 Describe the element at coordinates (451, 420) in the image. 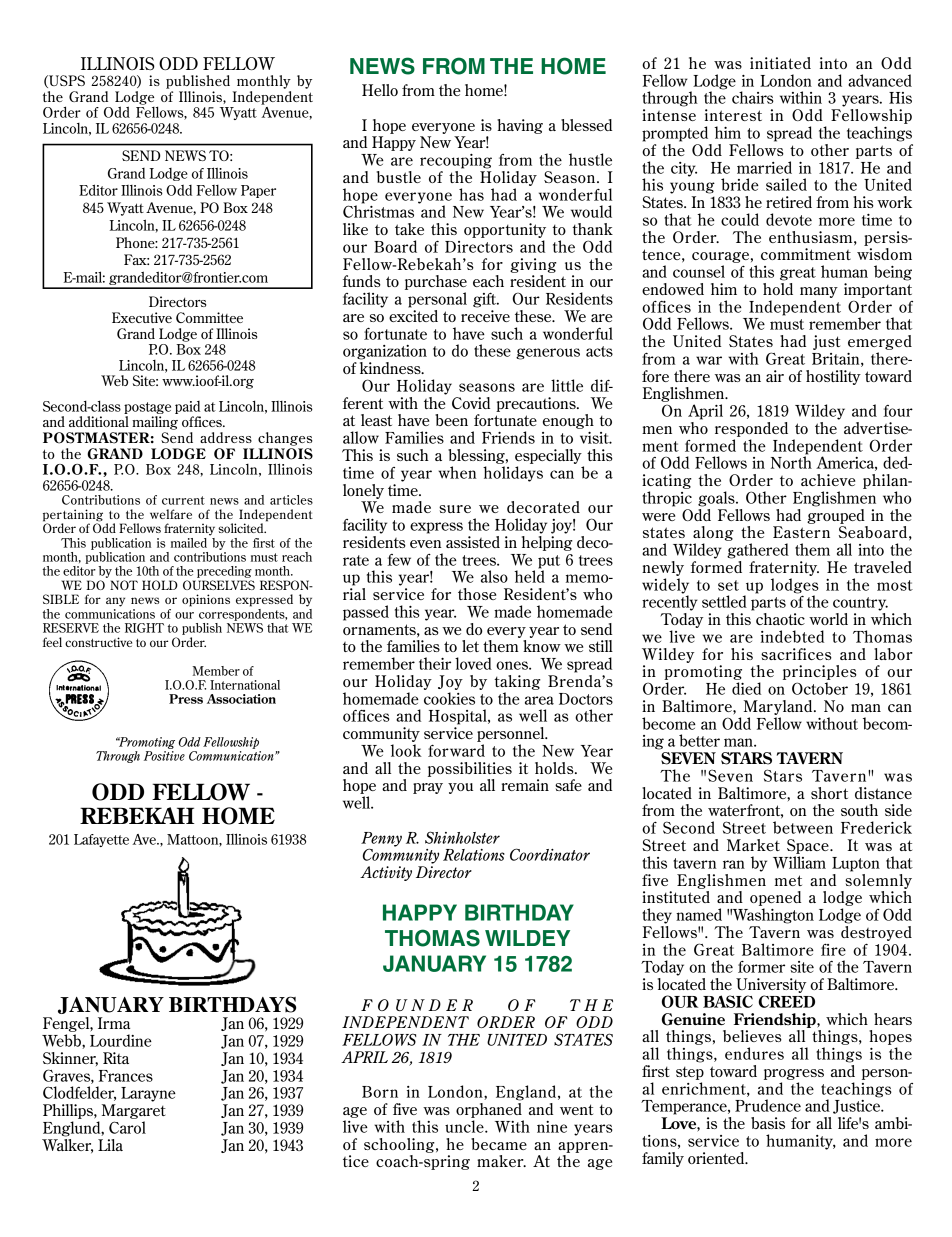

I see `been` at that location.
